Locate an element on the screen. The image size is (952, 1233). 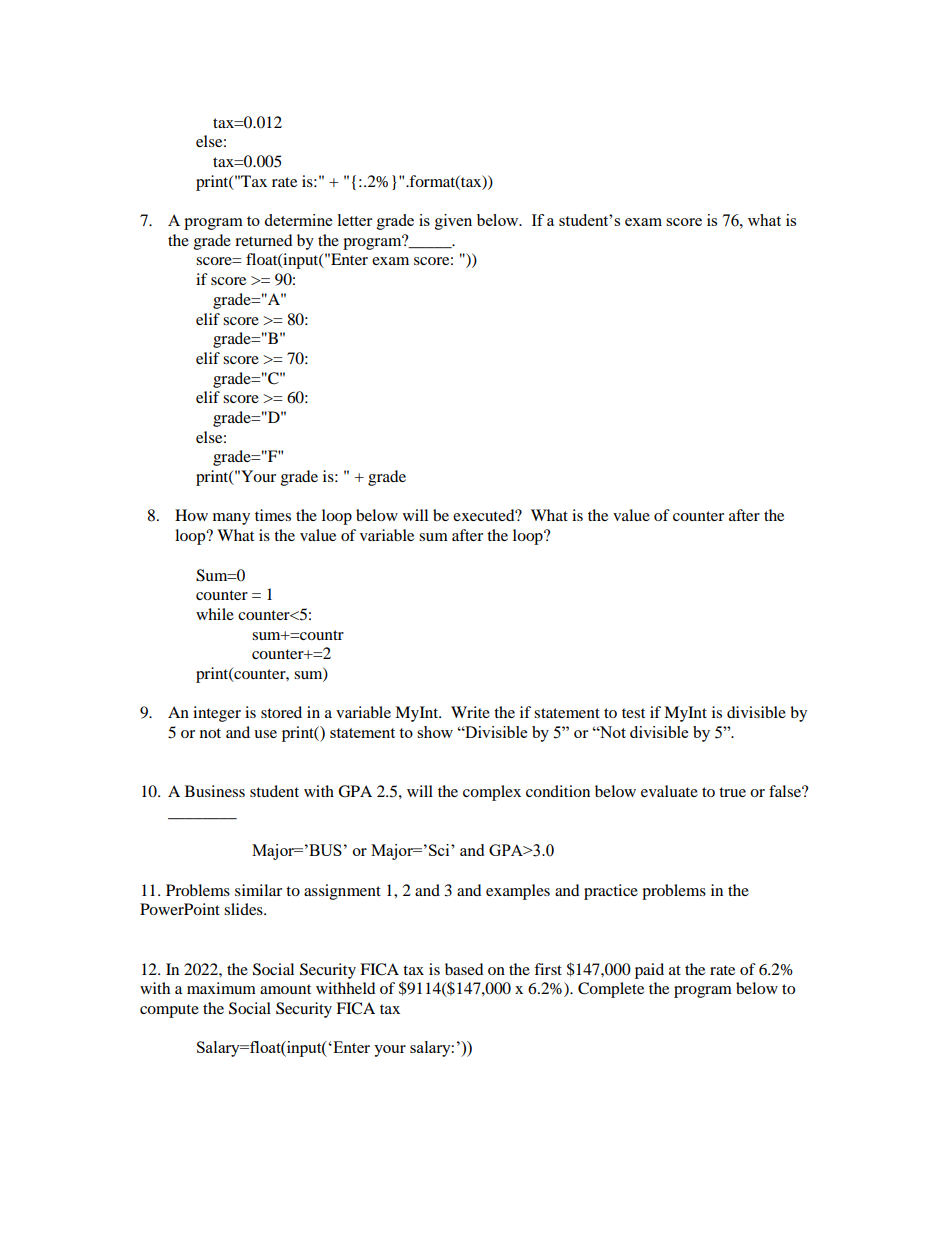
Write is located at coordinates (470, 712).
